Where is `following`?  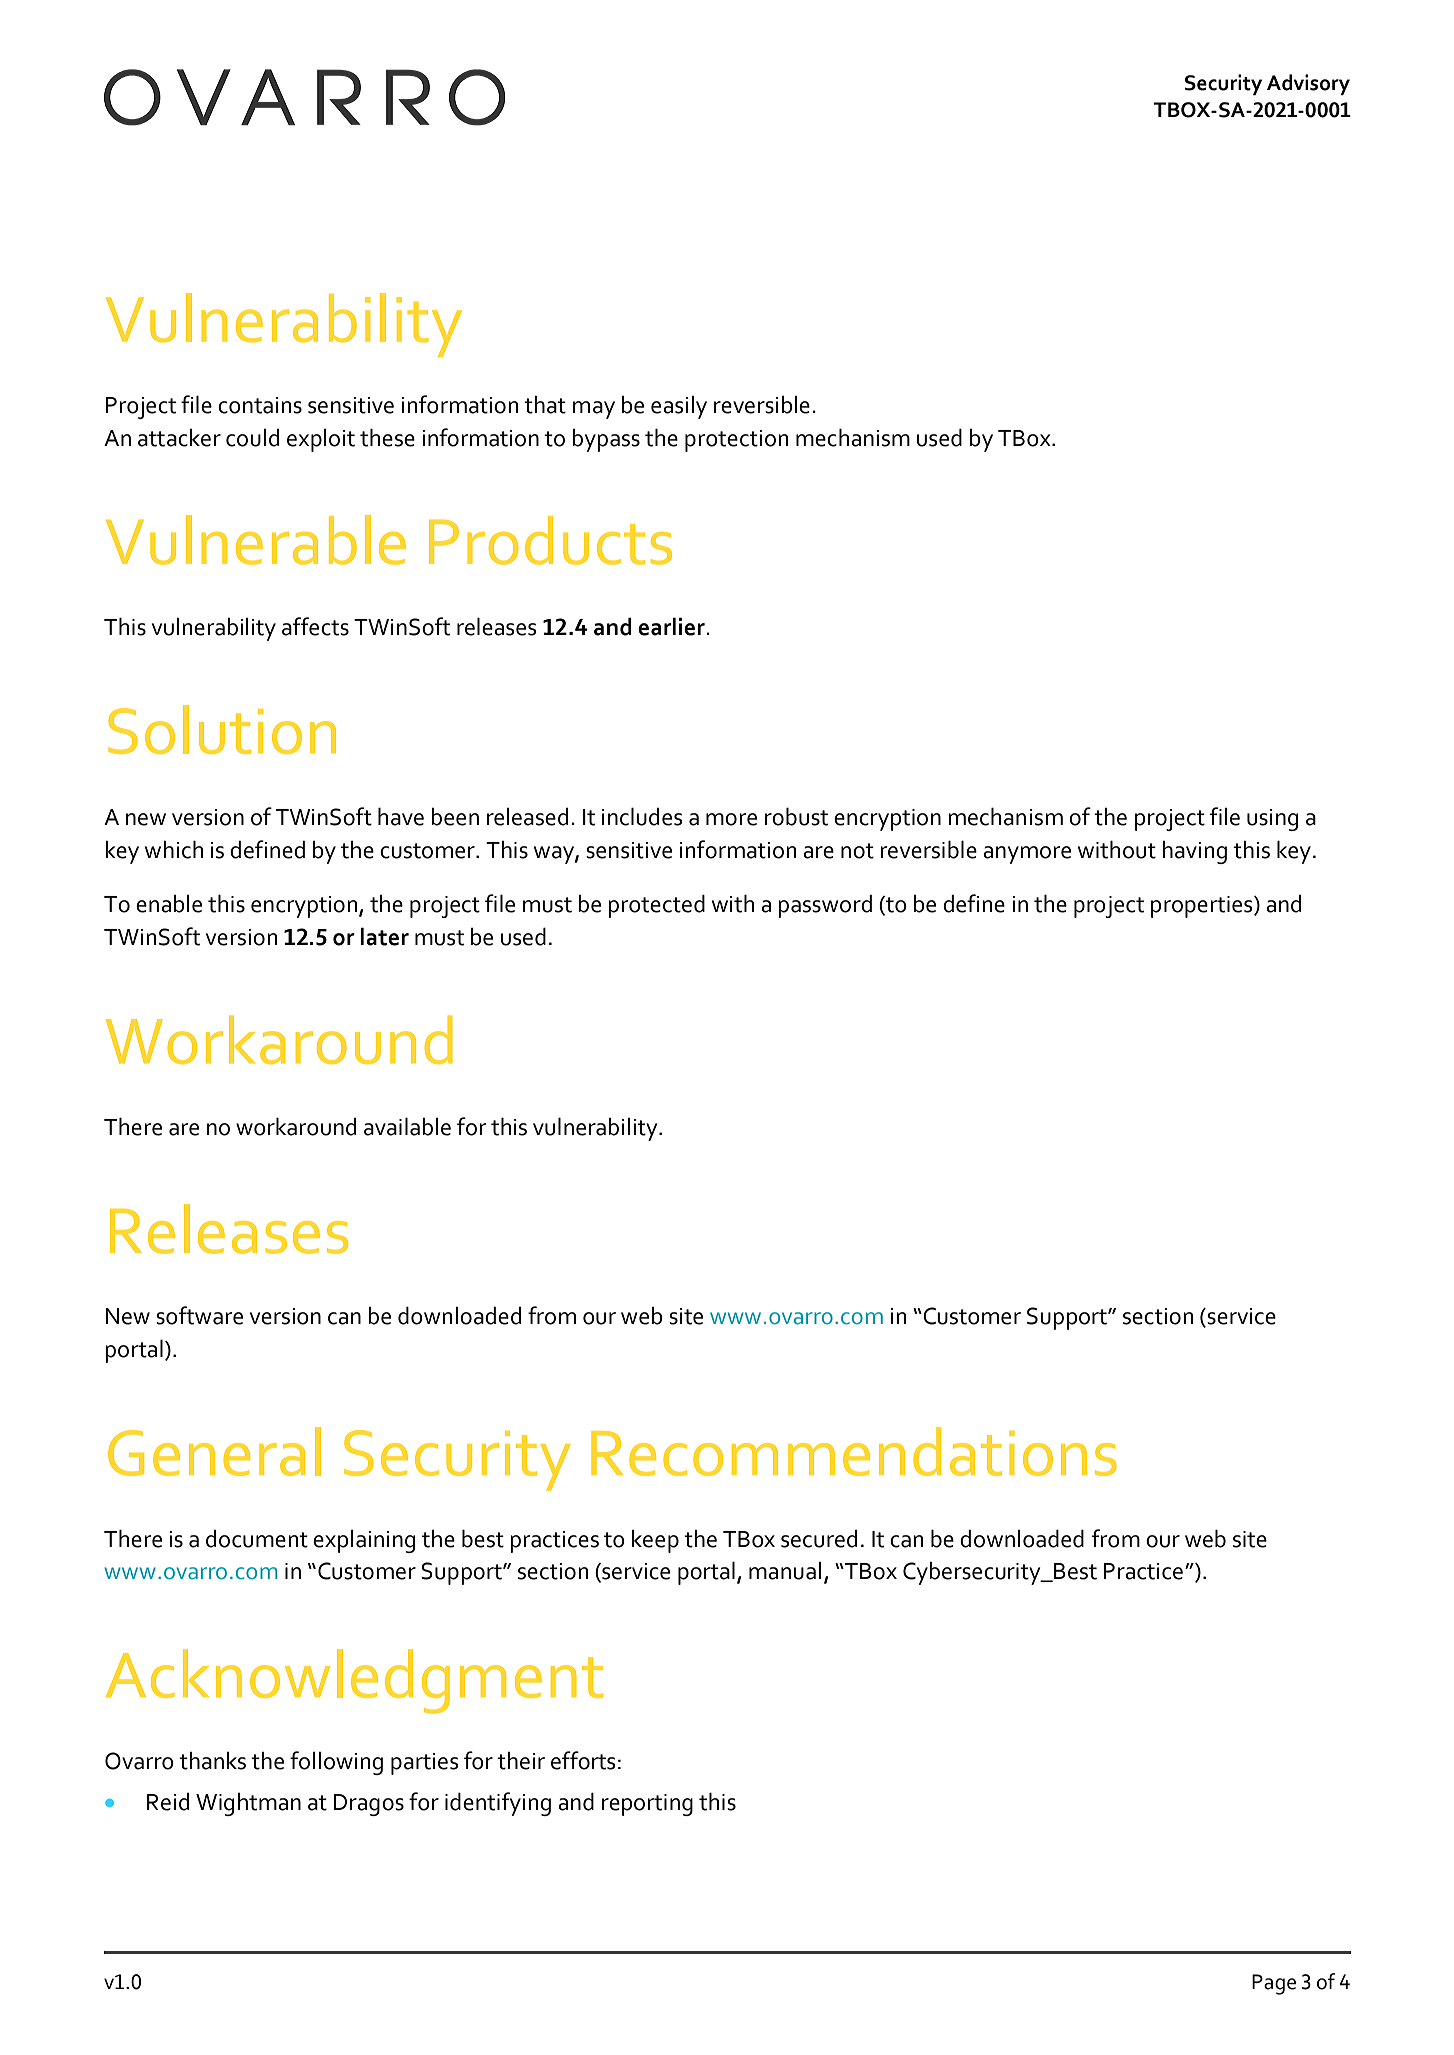
following is located at coordinates (336, 1763).
